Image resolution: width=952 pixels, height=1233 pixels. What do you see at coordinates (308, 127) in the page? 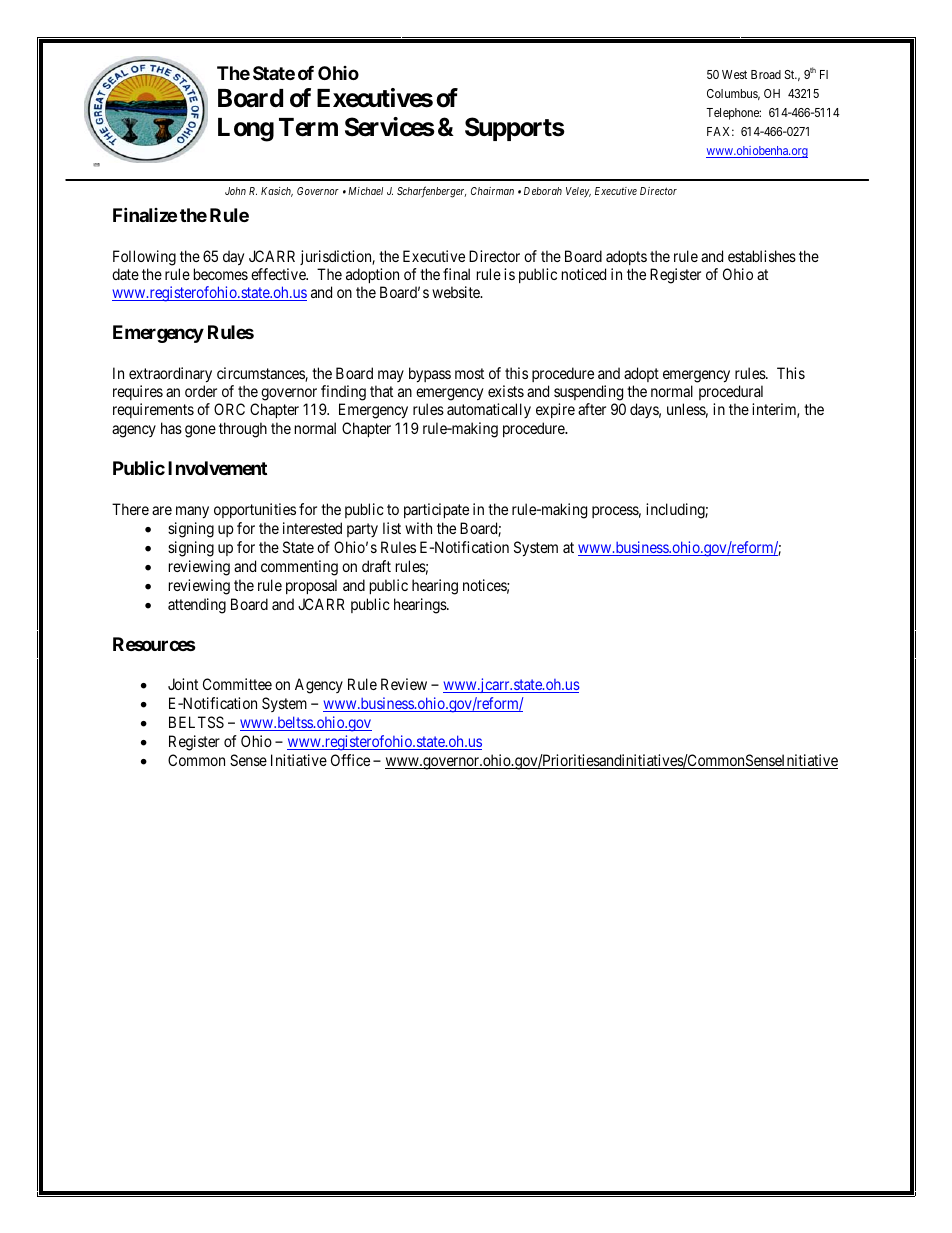
I see `Term` at bounding box center [308, 127].
